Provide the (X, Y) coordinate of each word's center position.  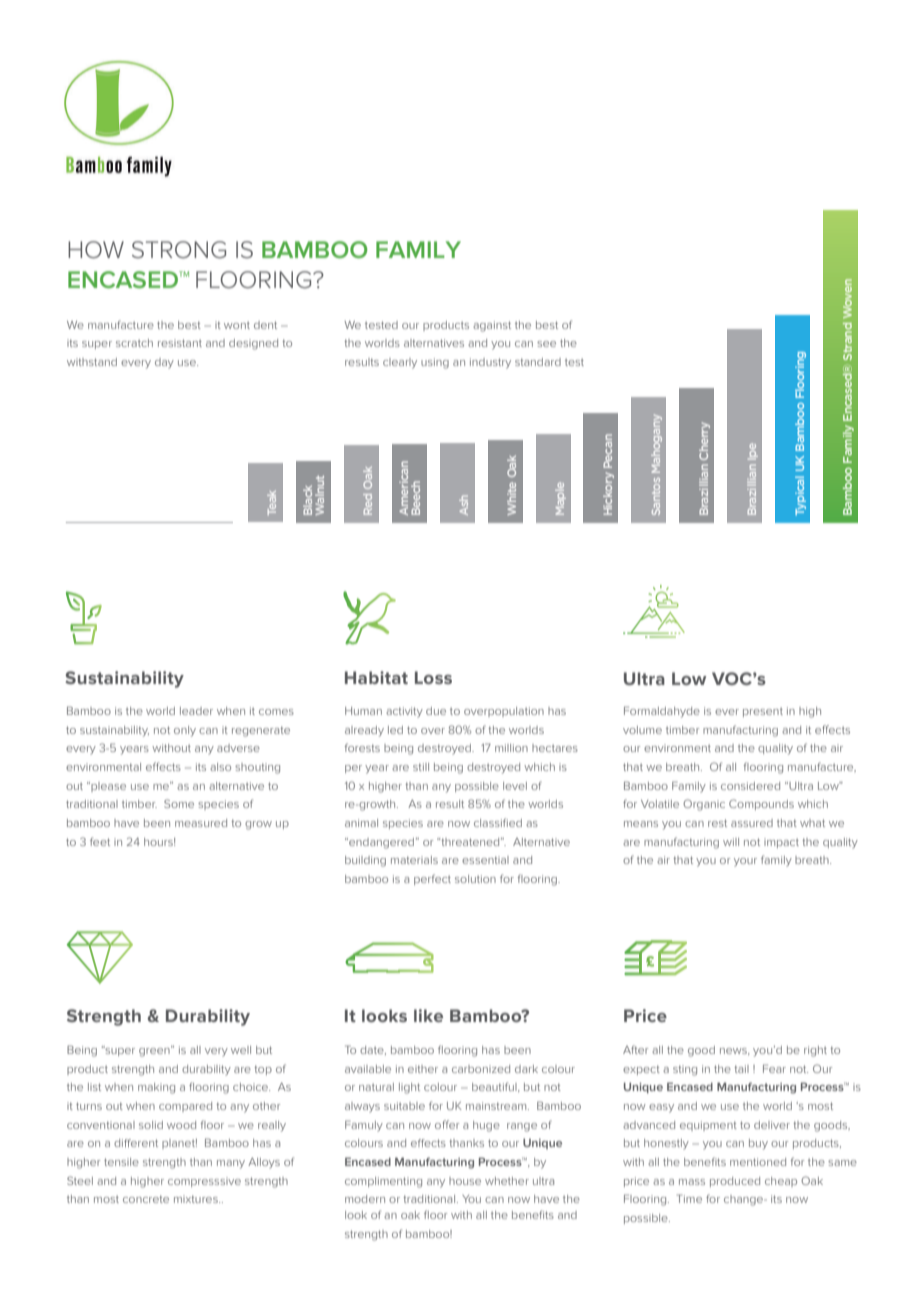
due (436, 711)
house (465, 1181)
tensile (121, 1162)
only (185, 731)
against (492, 326)
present (763, 712)
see (546, 344)
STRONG (179, 250)
